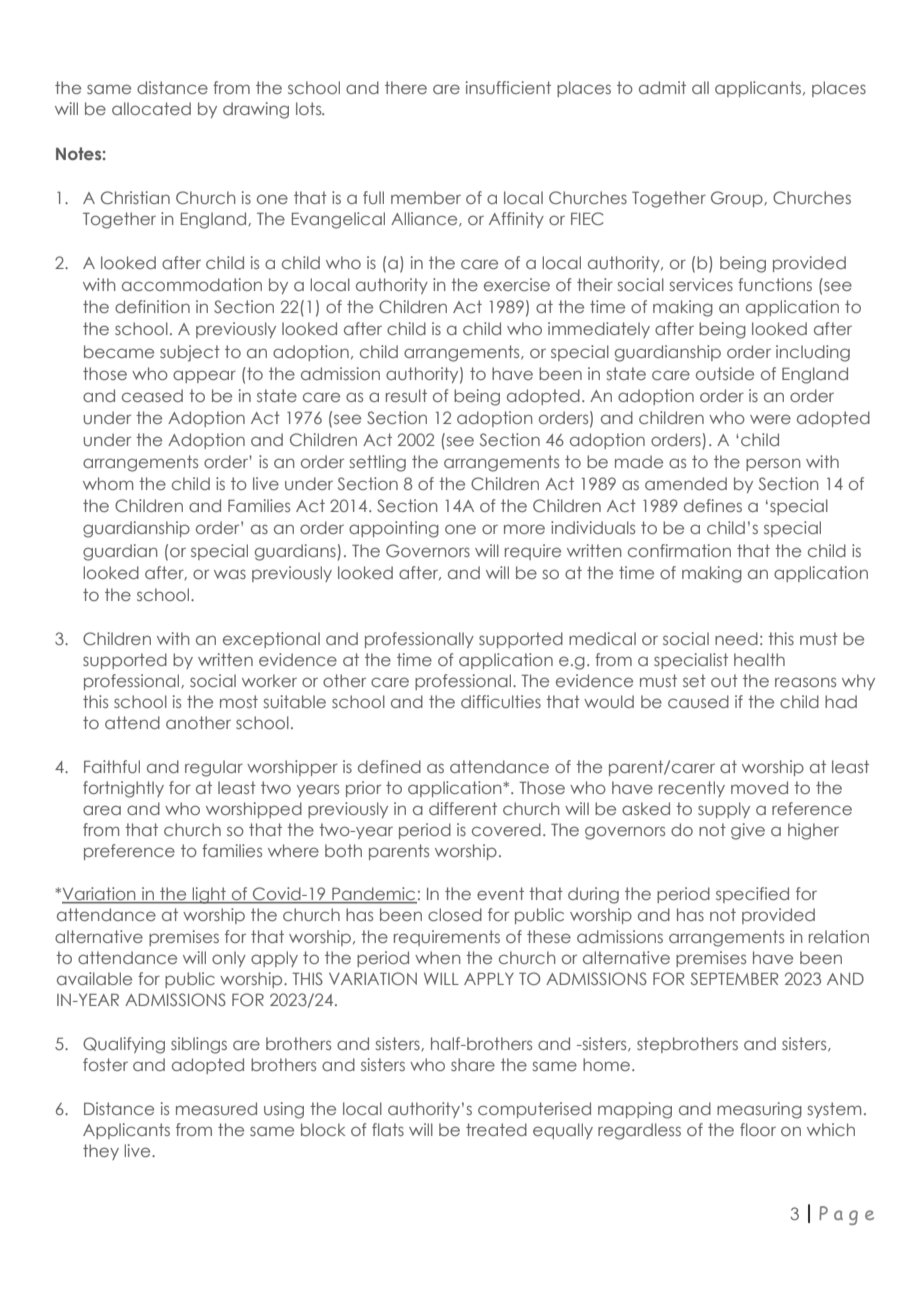  I want to click on allocated, so click(151, 108).
